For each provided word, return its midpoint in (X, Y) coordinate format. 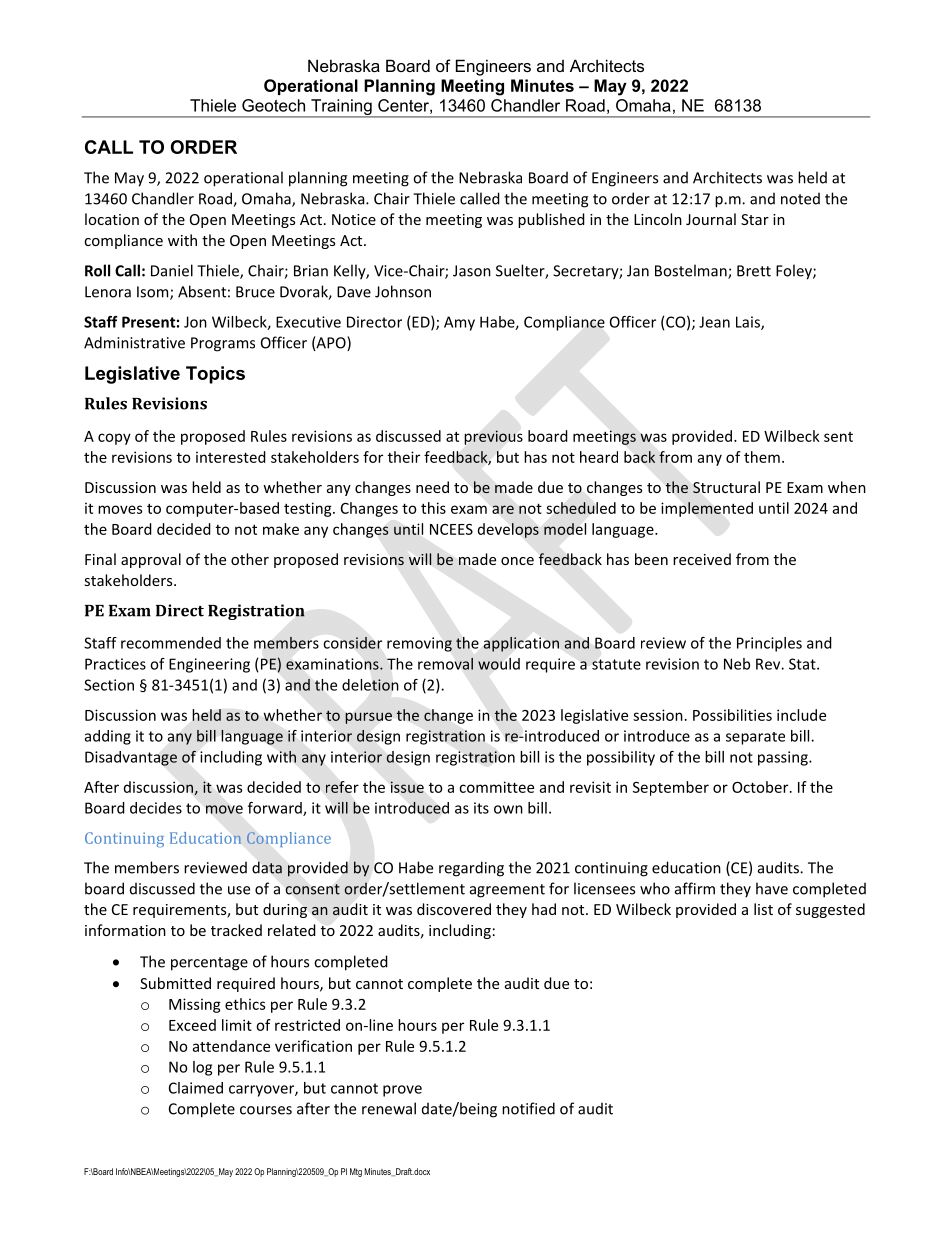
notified (528, 1108)
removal (445, 663)
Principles (769, 644)
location (112, 219)
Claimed (196, 1088)
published (551, 220)
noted (800, 198)
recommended (171, 643)
